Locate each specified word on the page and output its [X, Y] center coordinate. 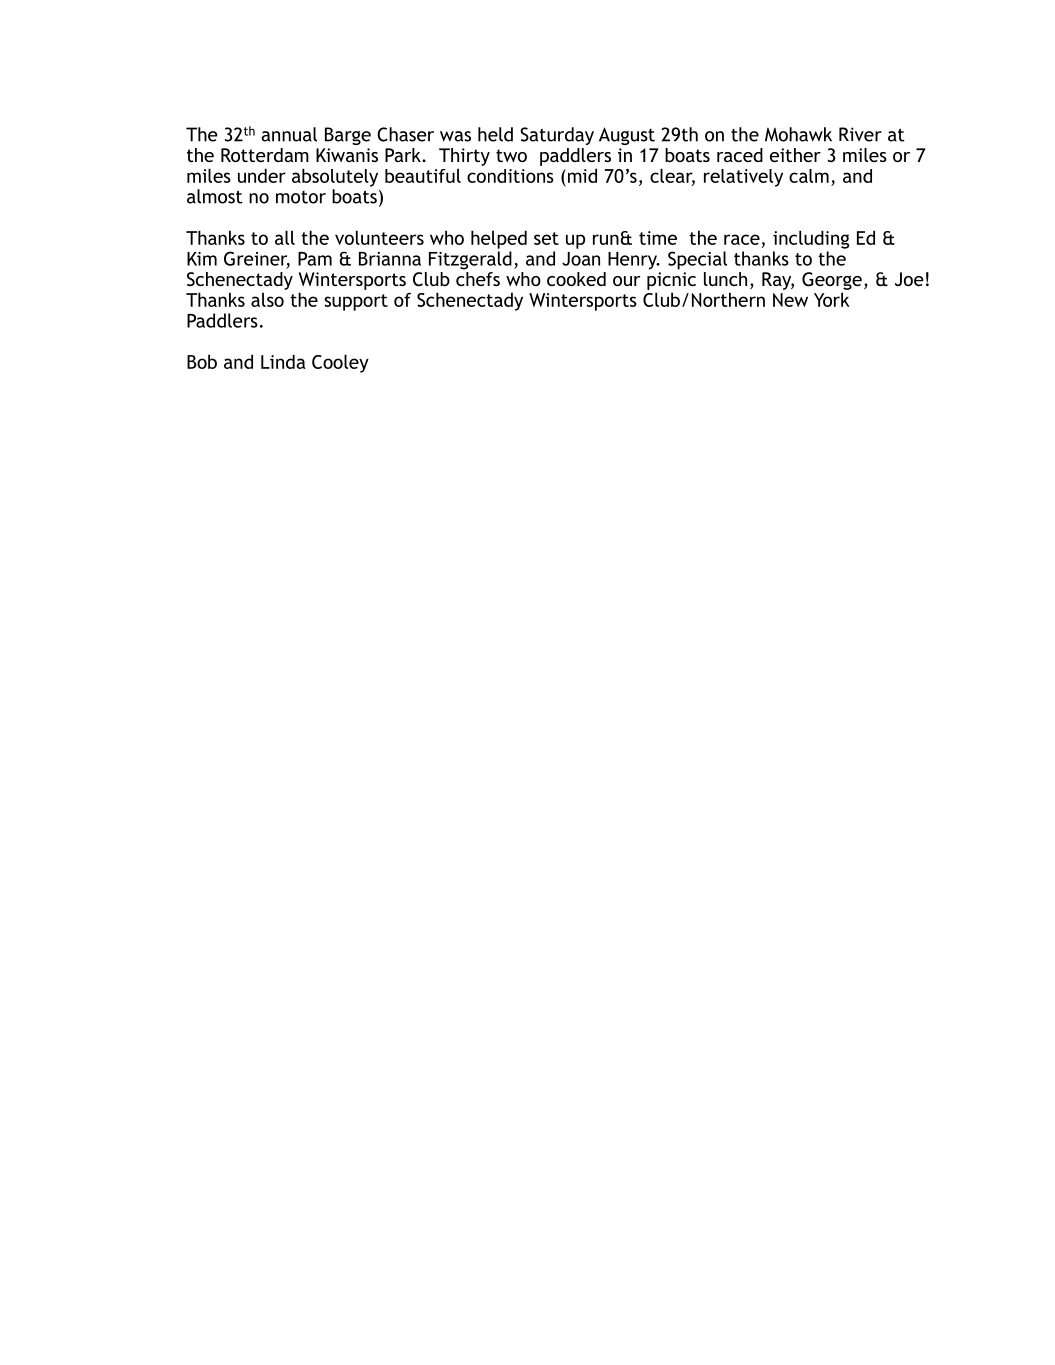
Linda [283, 361]
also [267, 299]
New [790, 300]
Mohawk [798, 134]
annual [289, 134]
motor [301, 197]
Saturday [557, 136]
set [546, 238]
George [832, 281]
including [811, 239]
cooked [576, 279]
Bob [202, 361]
